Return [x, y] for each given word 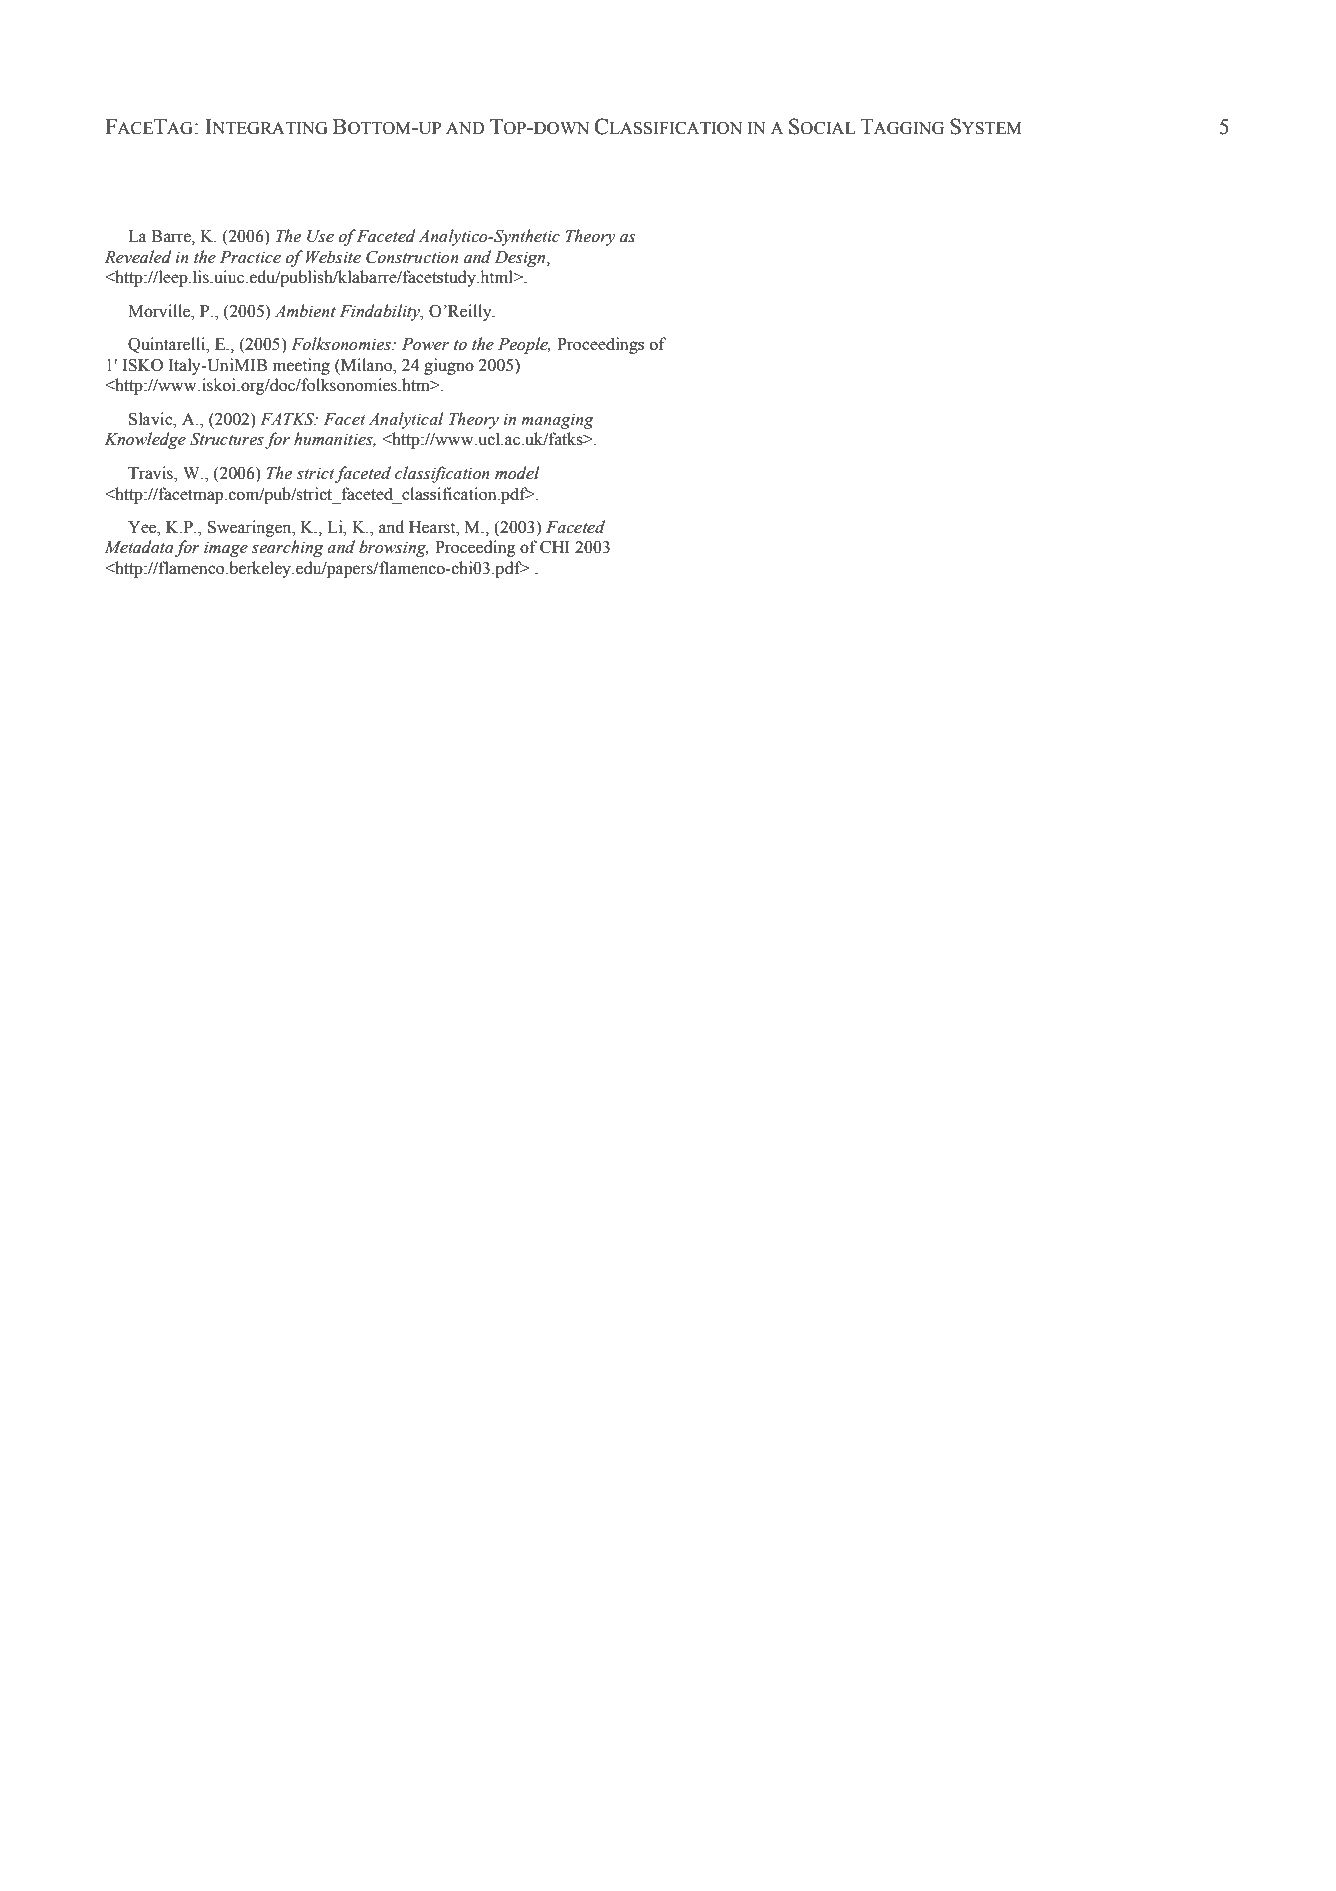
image [226, 549]
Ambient [305, 311]
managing [557, 421]
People [524, 345]
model [517, 473]
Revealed [138, 257]
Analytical [406, 420]
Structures [227, 439]
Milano [367, 365]
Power [425, 344]
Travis [151, 473]
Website [333, 257]
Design [521, 259]
